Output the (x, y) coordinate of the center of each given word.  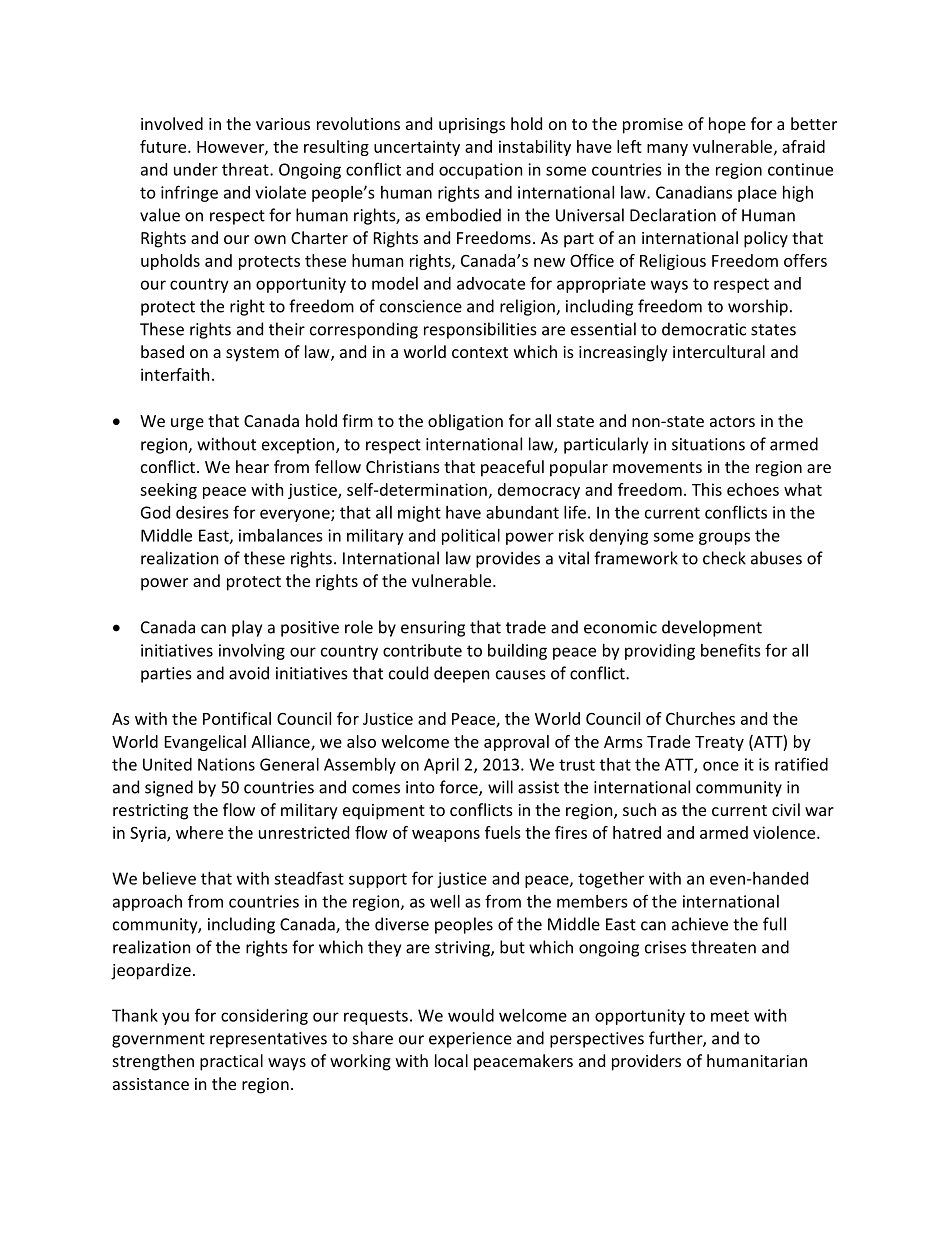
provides (508, 559)
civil (786, 809)
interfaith (175, 374)
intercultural (719, 351)
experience (470, 1040)
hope (727, 125)
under (196, 169)
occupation (480, 171)
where (199, 832)
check (724, 558)
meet (730, 1016)
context (480, 352)
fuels (503, 832)
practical (231, 1062)
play (247, 628)
